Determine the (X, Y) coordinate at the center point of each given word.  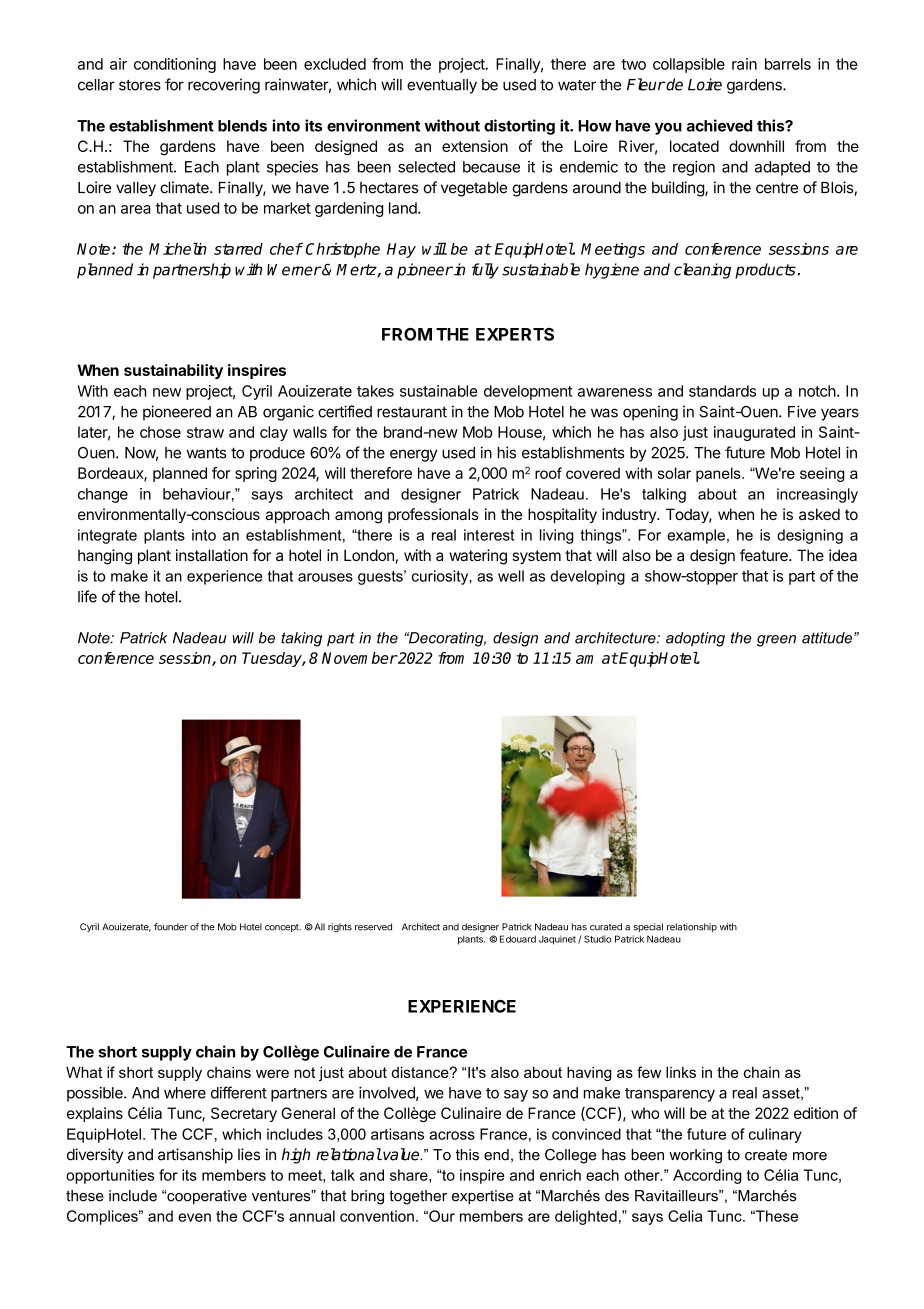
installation (212, 555)
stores (140, 85)
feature (765, 555)
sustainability (173, 371)
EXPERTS (515, 334)
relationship (692, 927)
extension (475, 146)
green (776, 641)
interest (489, 535)
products (765, 271)
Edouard (518, 939)
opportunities (110, 1176)
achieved (719, 125)
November (359, 658)
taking (301, 639)
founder (171, 927)
